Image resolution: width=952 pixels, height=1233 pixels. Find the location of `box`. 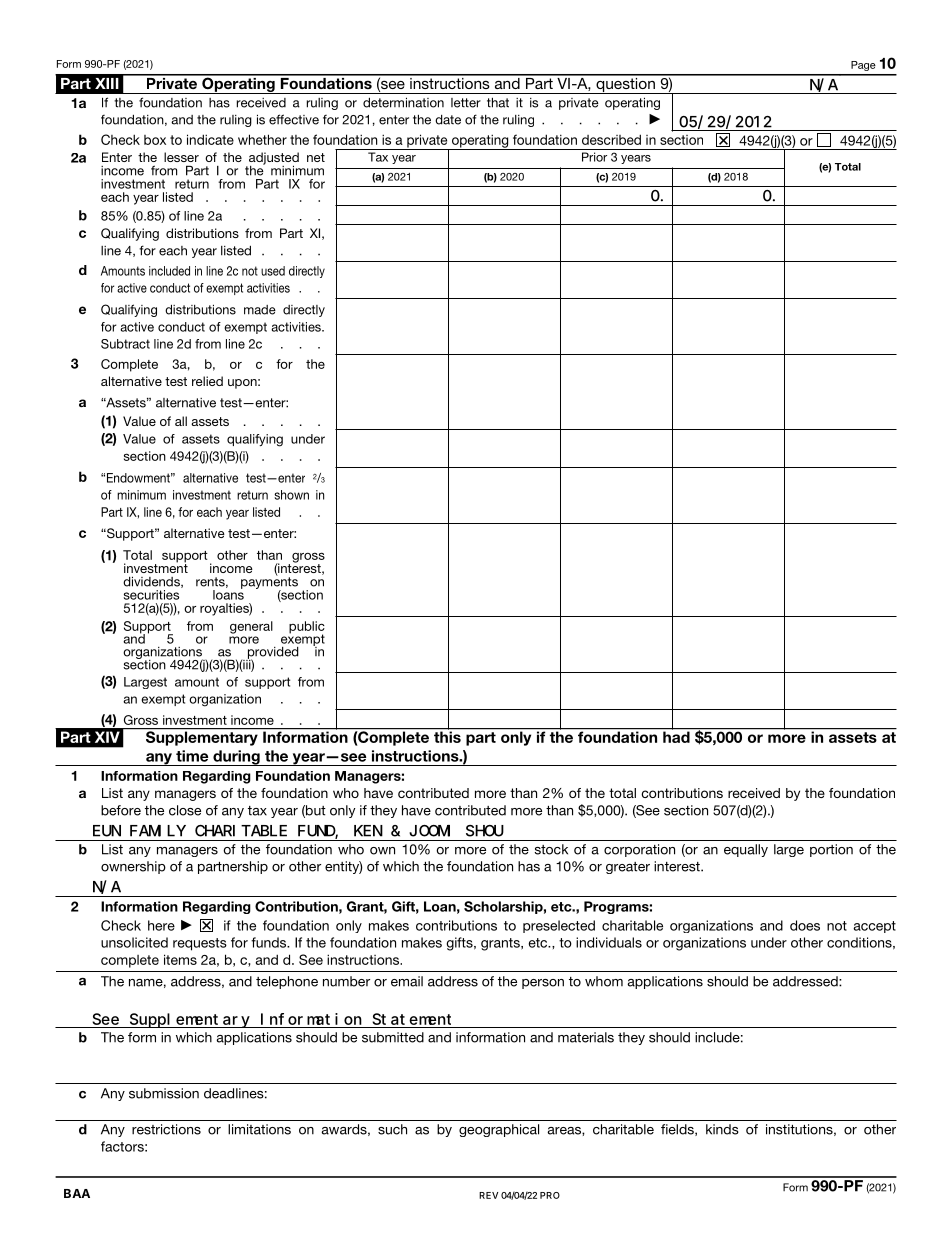

box is located at coordinates (155, 140).
